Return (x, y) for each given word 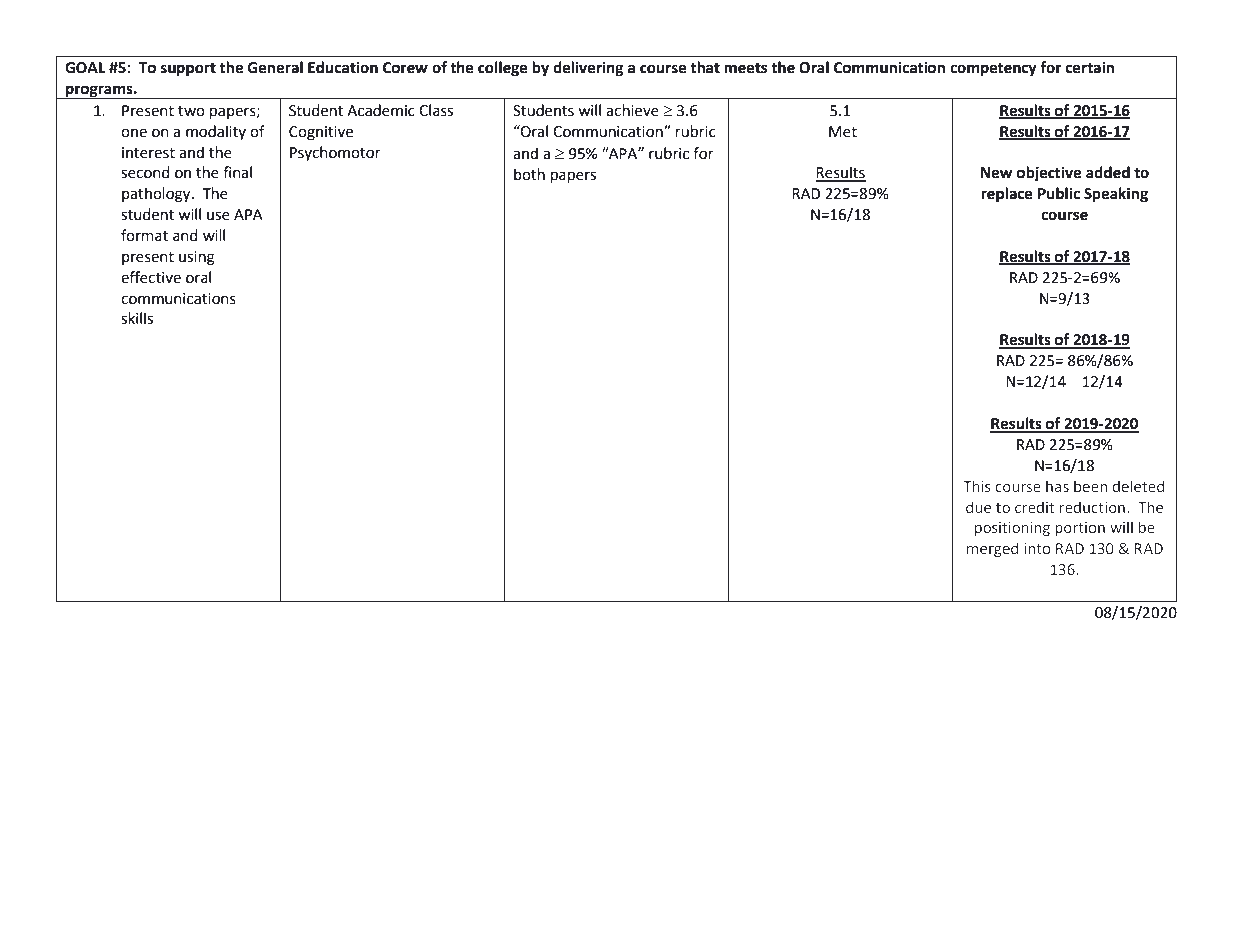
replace (1007, 195)
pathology (157, 195)
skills (137, 318)
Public (1059, 193)
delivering (588, 69)
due (978, 507)
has (1057, 486)
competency (993, 70)
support (188, 70)
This (977, 486)
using (197, 258)
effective (151, 277)
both (529, 174)
